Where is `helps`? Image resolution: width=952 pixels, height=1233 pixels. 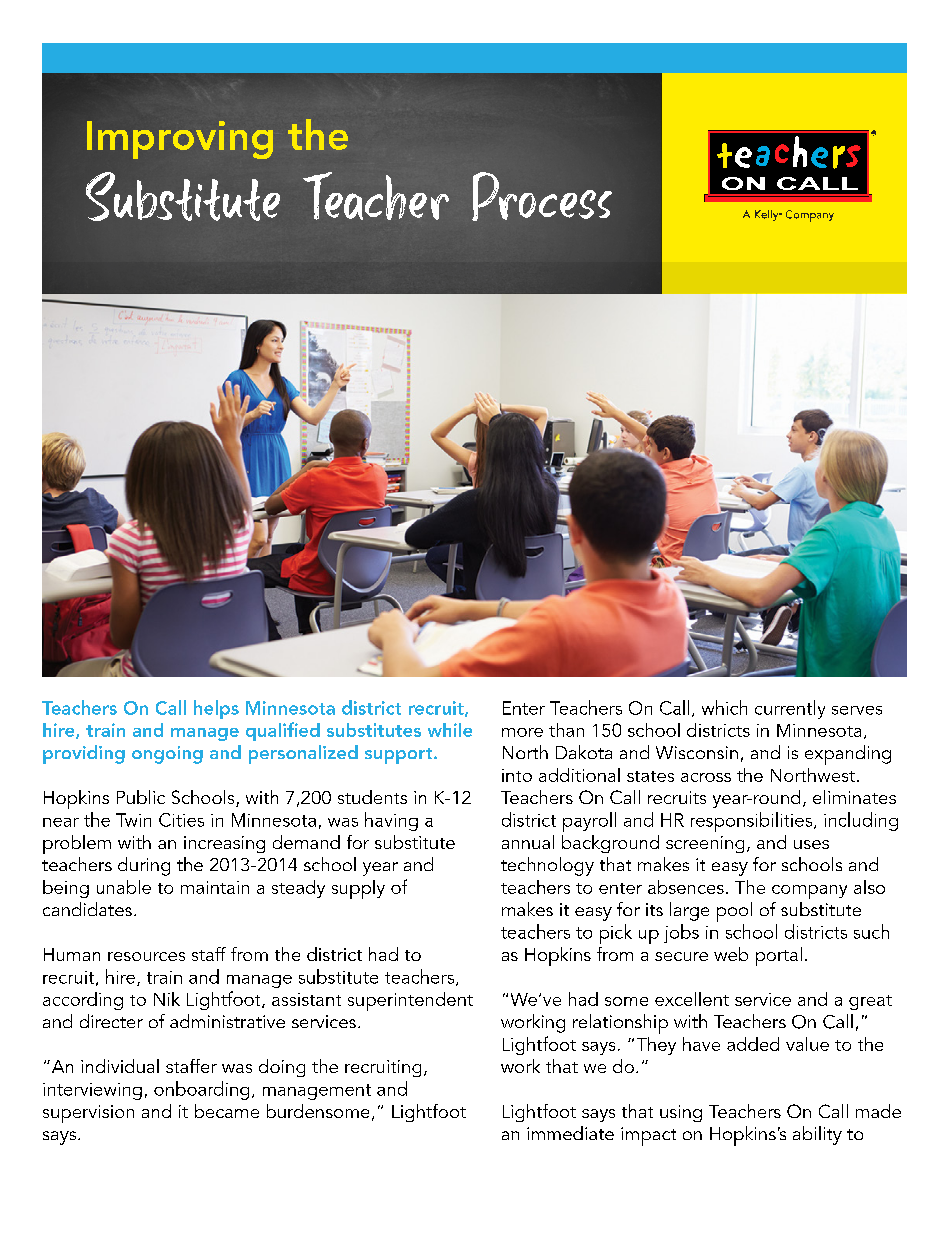 helps is located at coordinates (216, 709).
